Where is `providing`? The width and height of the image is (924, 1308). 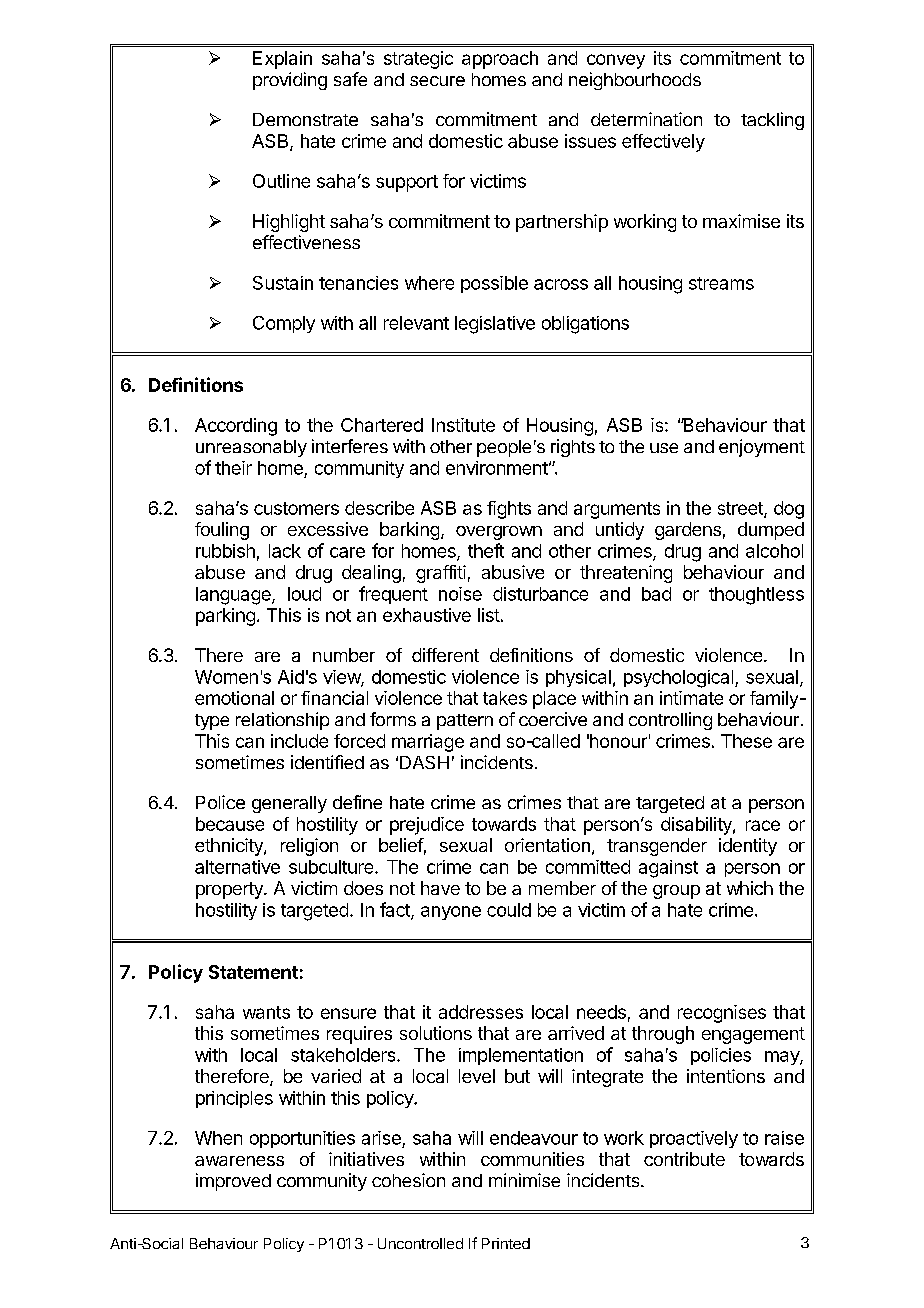
providing is located at coordinates (290, 81).
